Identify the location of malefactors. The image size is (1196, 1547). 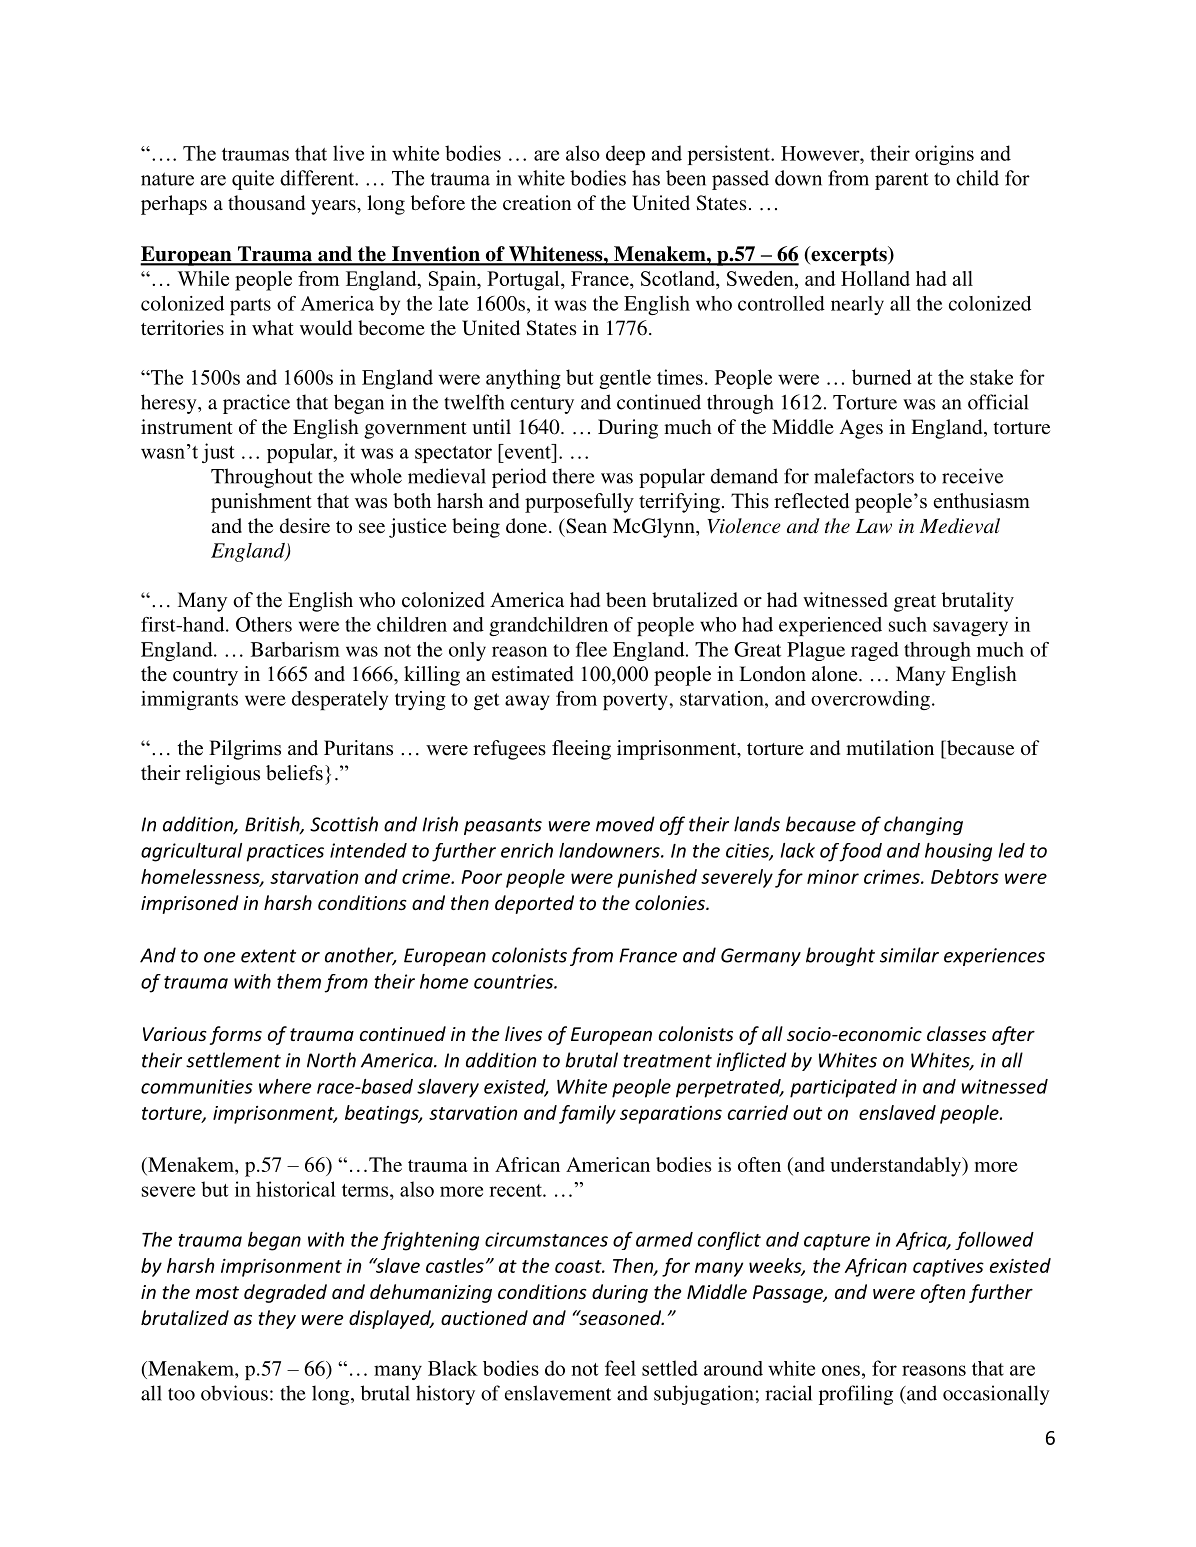
(864, 476).
